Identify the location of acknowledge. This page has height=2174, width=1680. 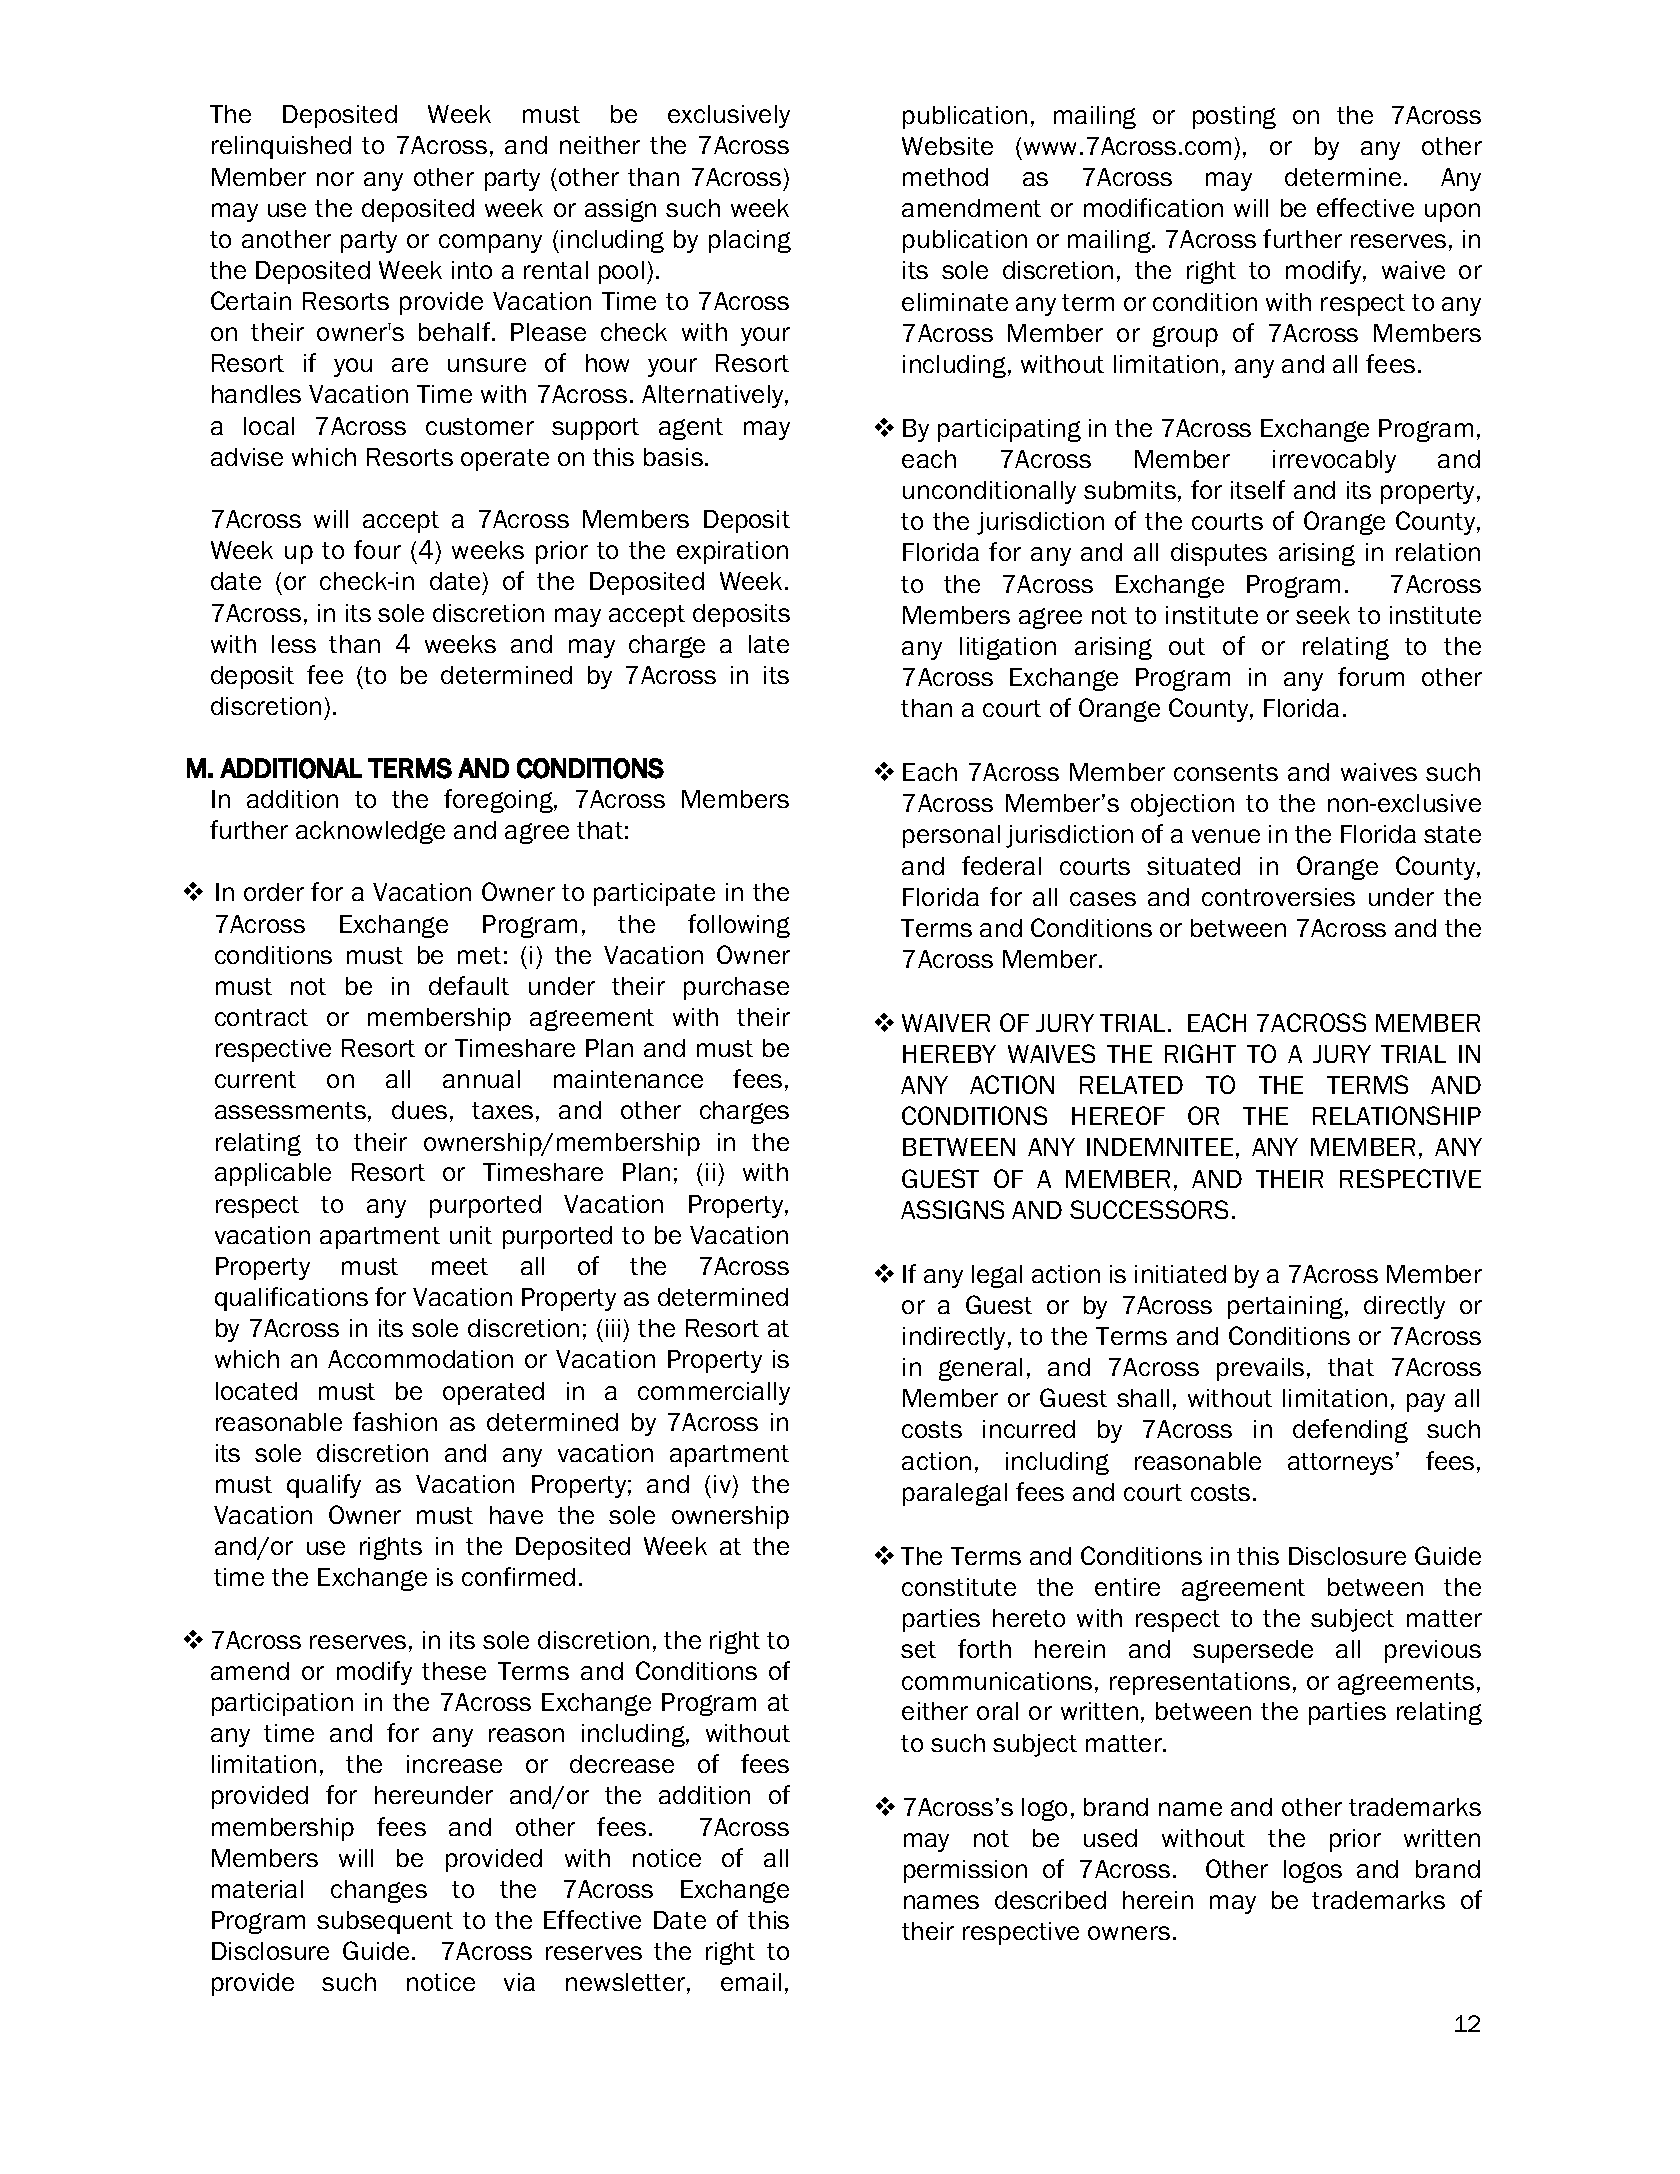
(370, 832).
